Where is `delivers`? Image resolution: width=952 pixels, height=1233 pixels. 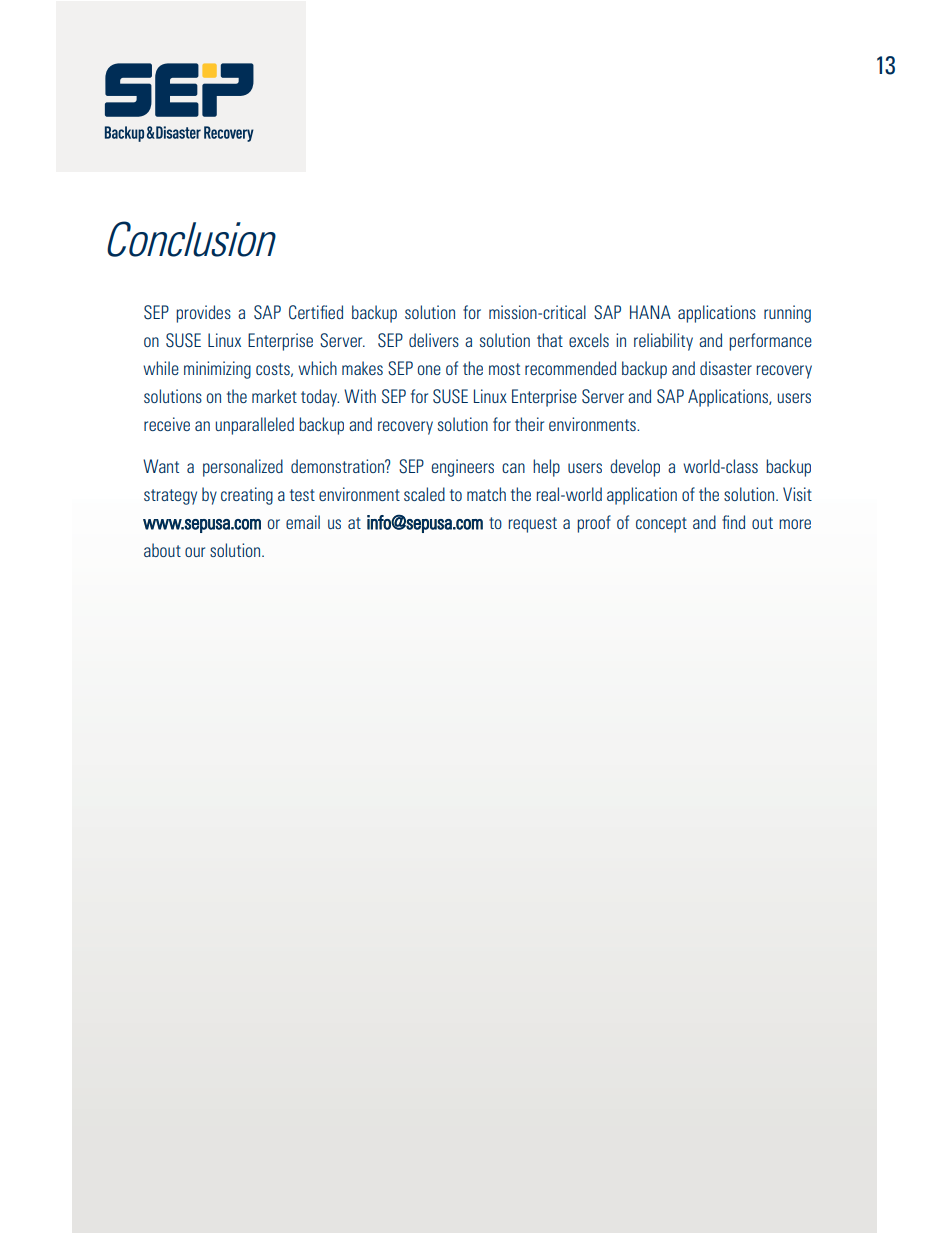 delivers is located at coordinates (434, 340).
